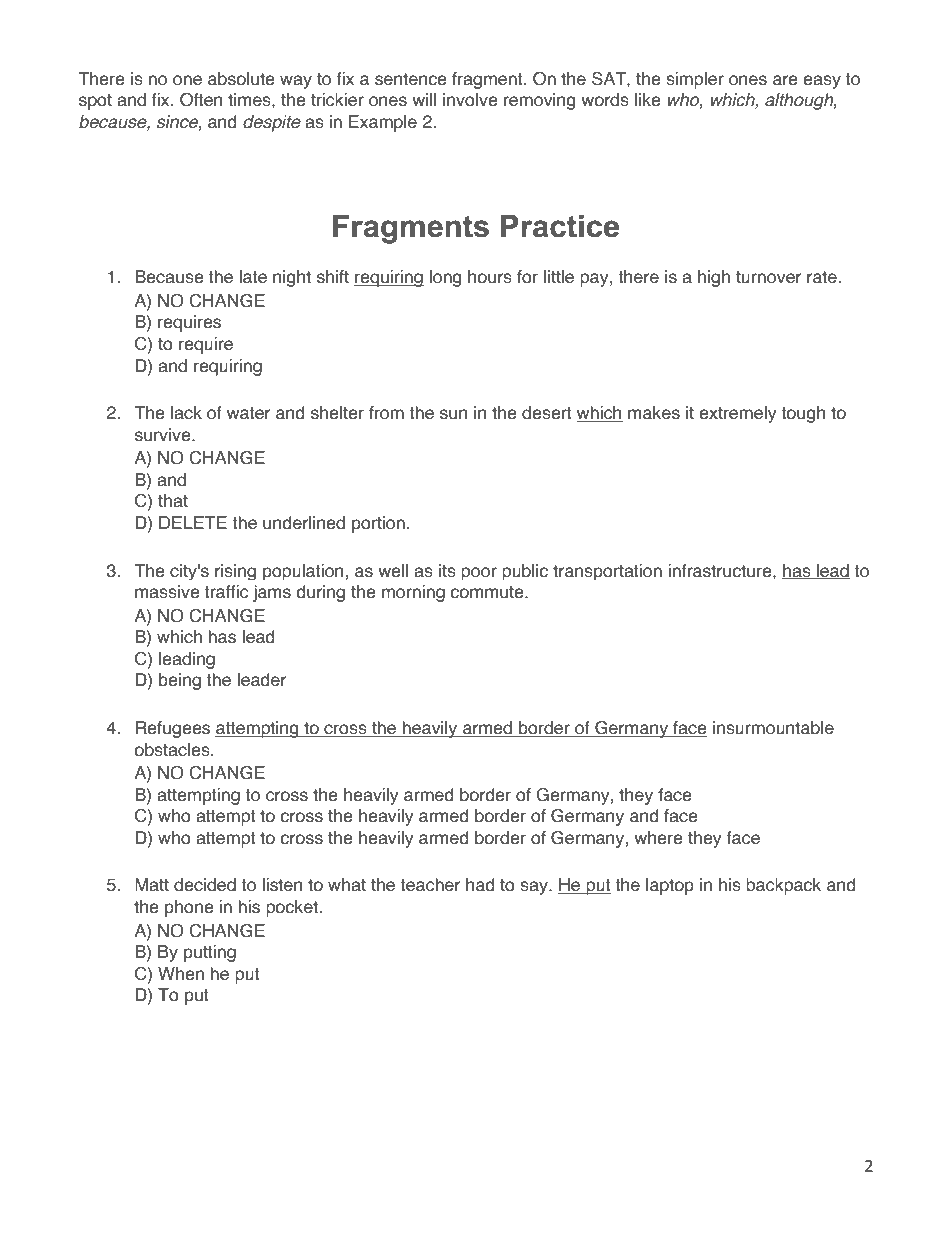 This screenshot has height=1233, width=952. What do you see at coordinates (783, 886) in the screenshot?
I see `backpack` at bounding box center [783, 886].
